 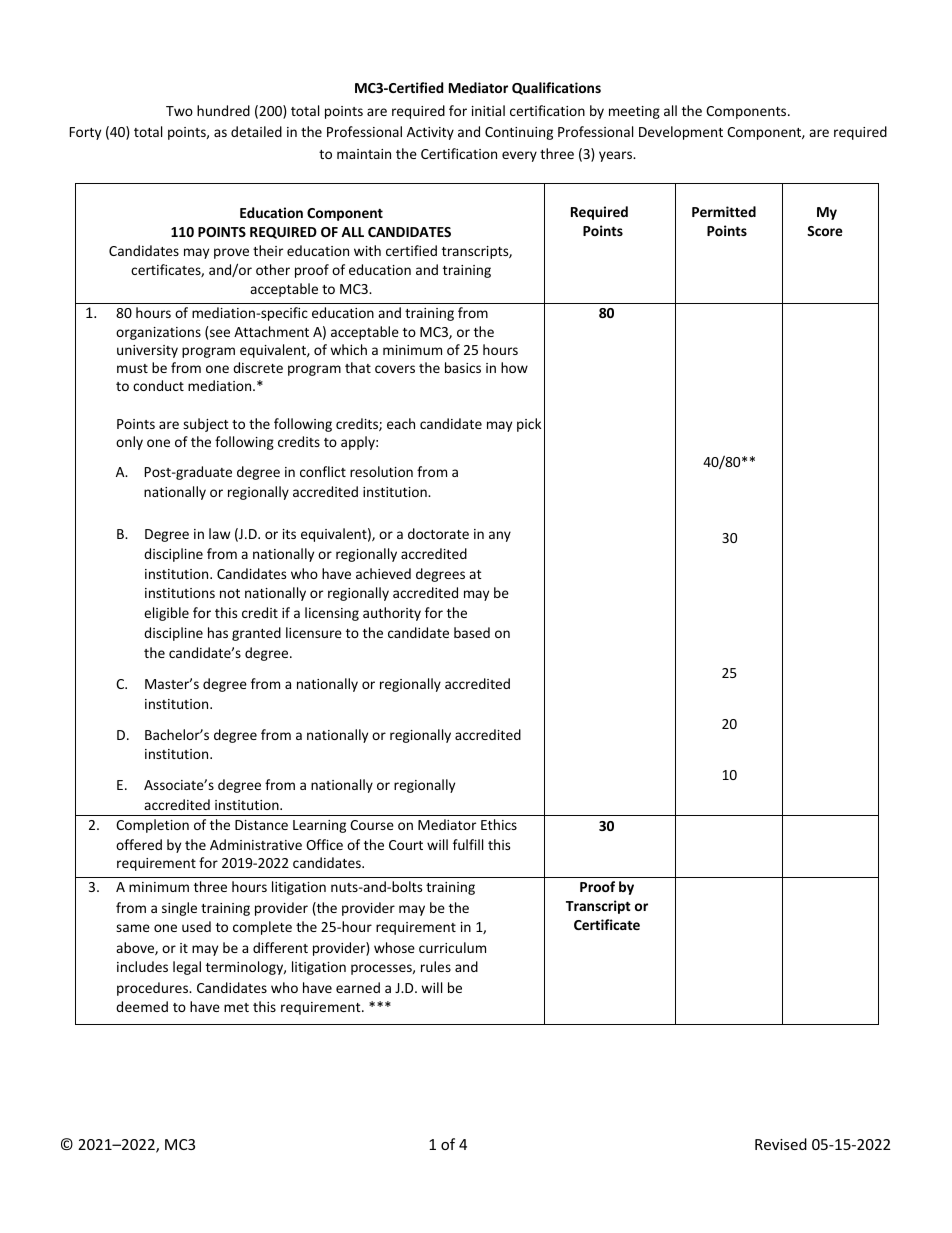 I want to click on fulfill, so click(x=468, y=844).
